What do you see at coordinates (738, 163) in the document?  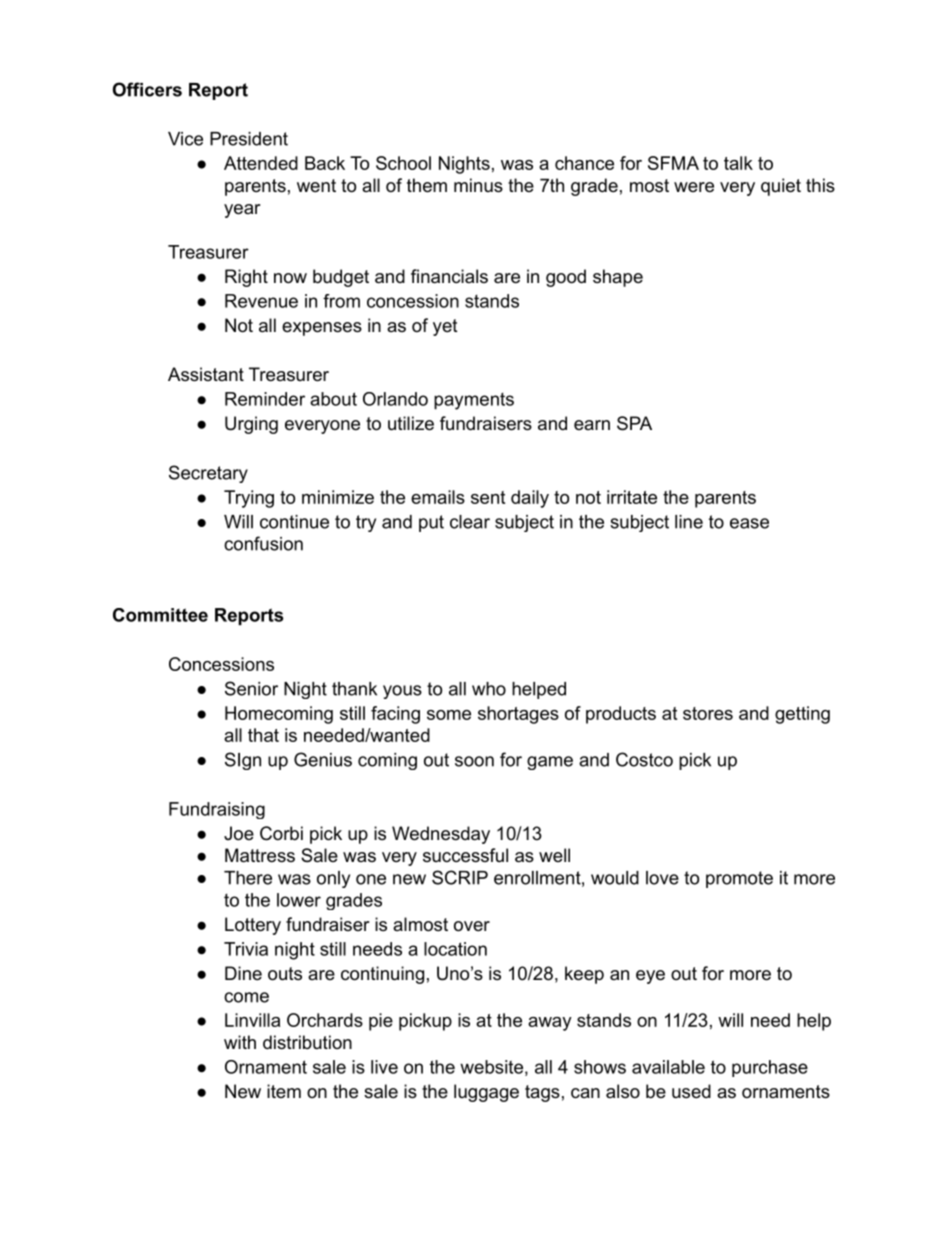 I see `talk` at bounding box center [738, 163].
